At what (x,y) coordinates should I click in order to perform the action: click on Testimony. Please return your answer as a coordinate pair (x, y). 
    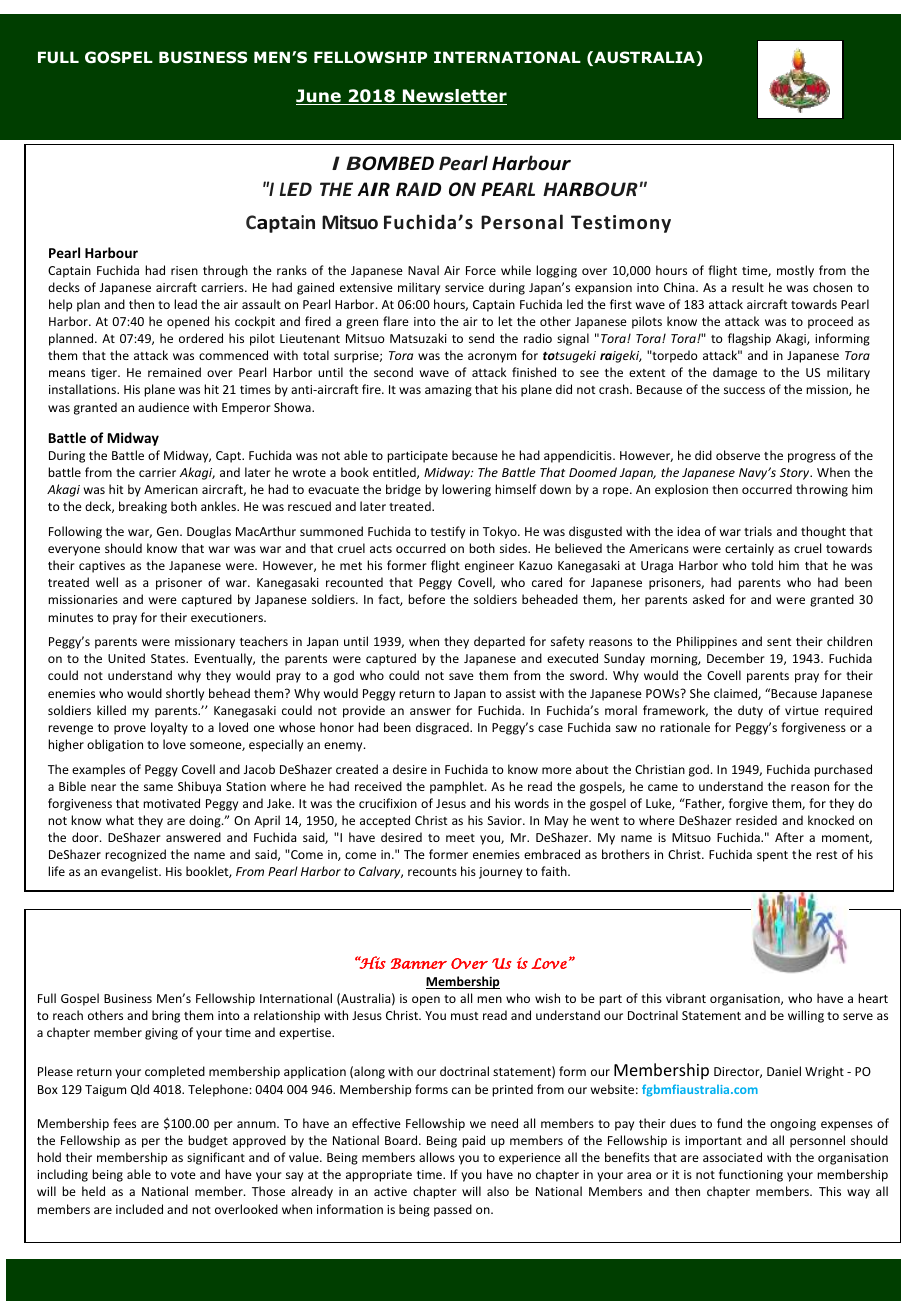
    Looking at the image, I should click on (621, 224).
